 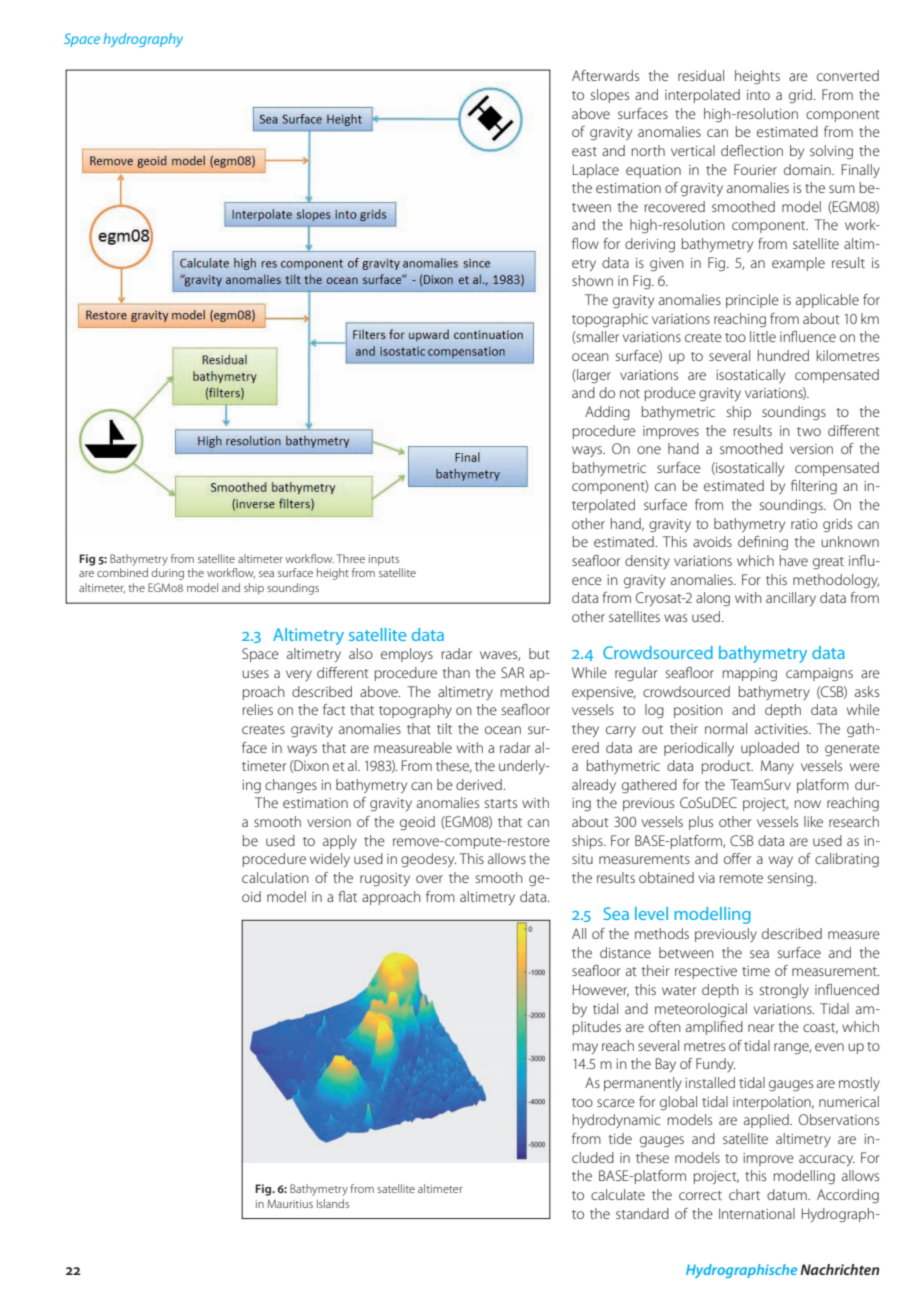 What do you see at coordinates (814, 487) in the document?
I see `filtering` at bounding box center [814, 487].
